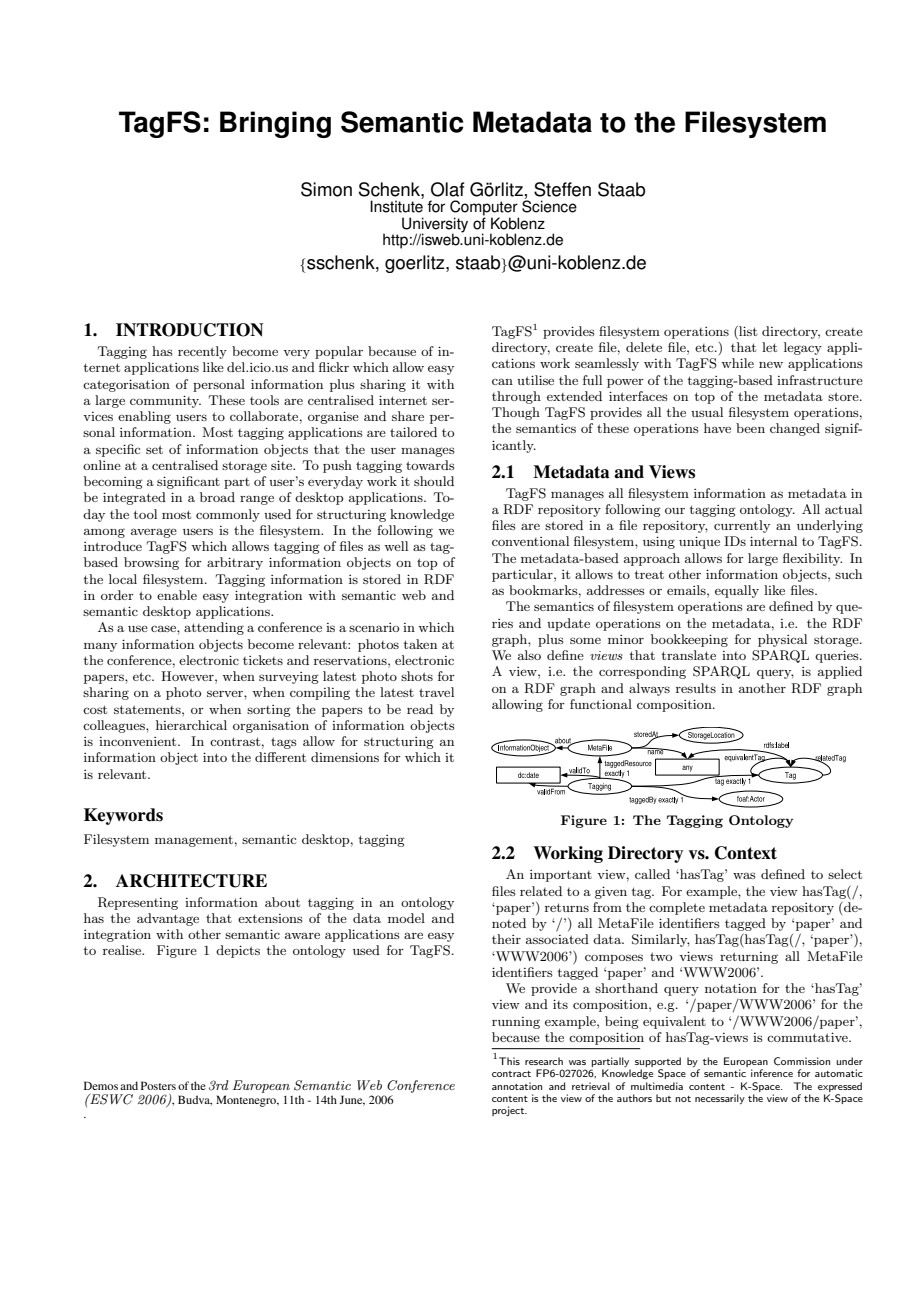 This screenshot has width=924, height=1308. I want to click on Bringing, so click(275, 124).
